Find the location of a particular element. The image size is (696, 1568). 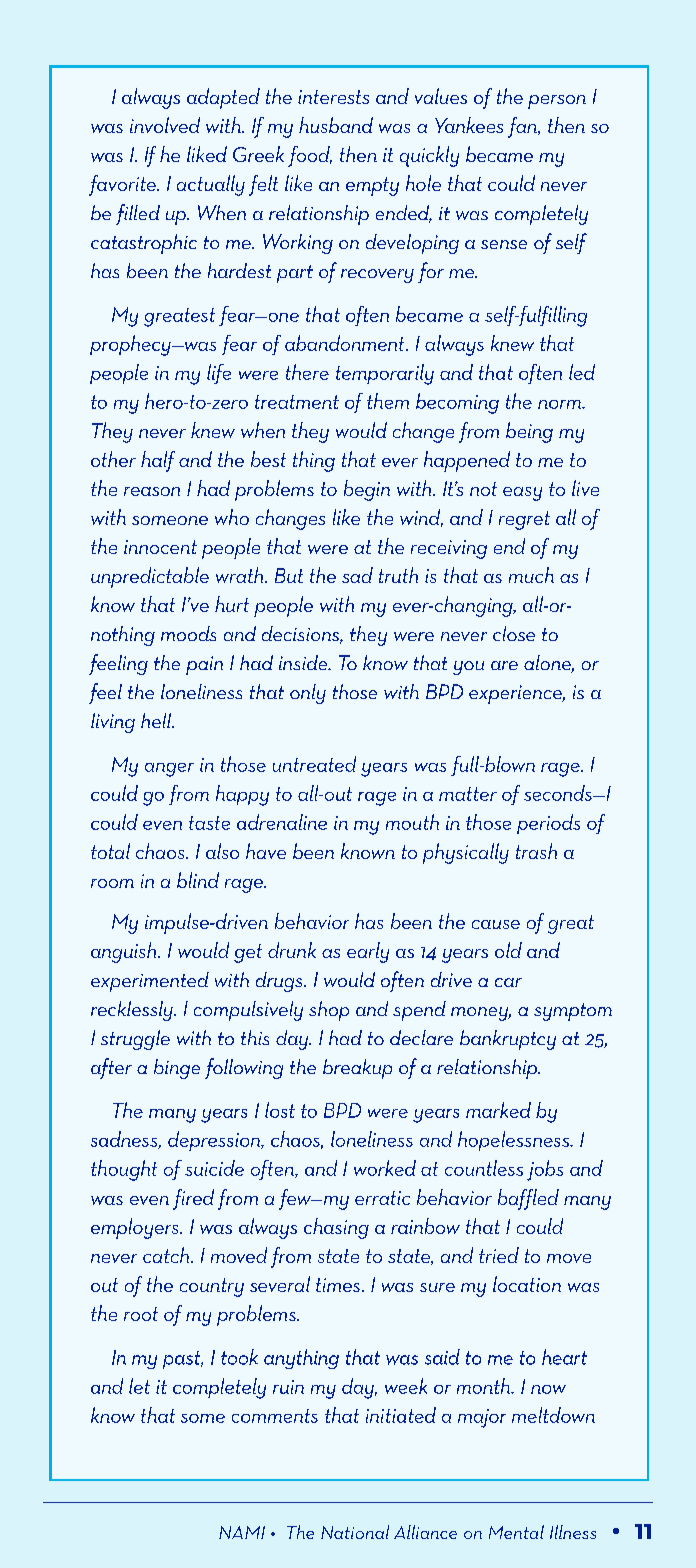

much is located at coordinates (531, 575).
